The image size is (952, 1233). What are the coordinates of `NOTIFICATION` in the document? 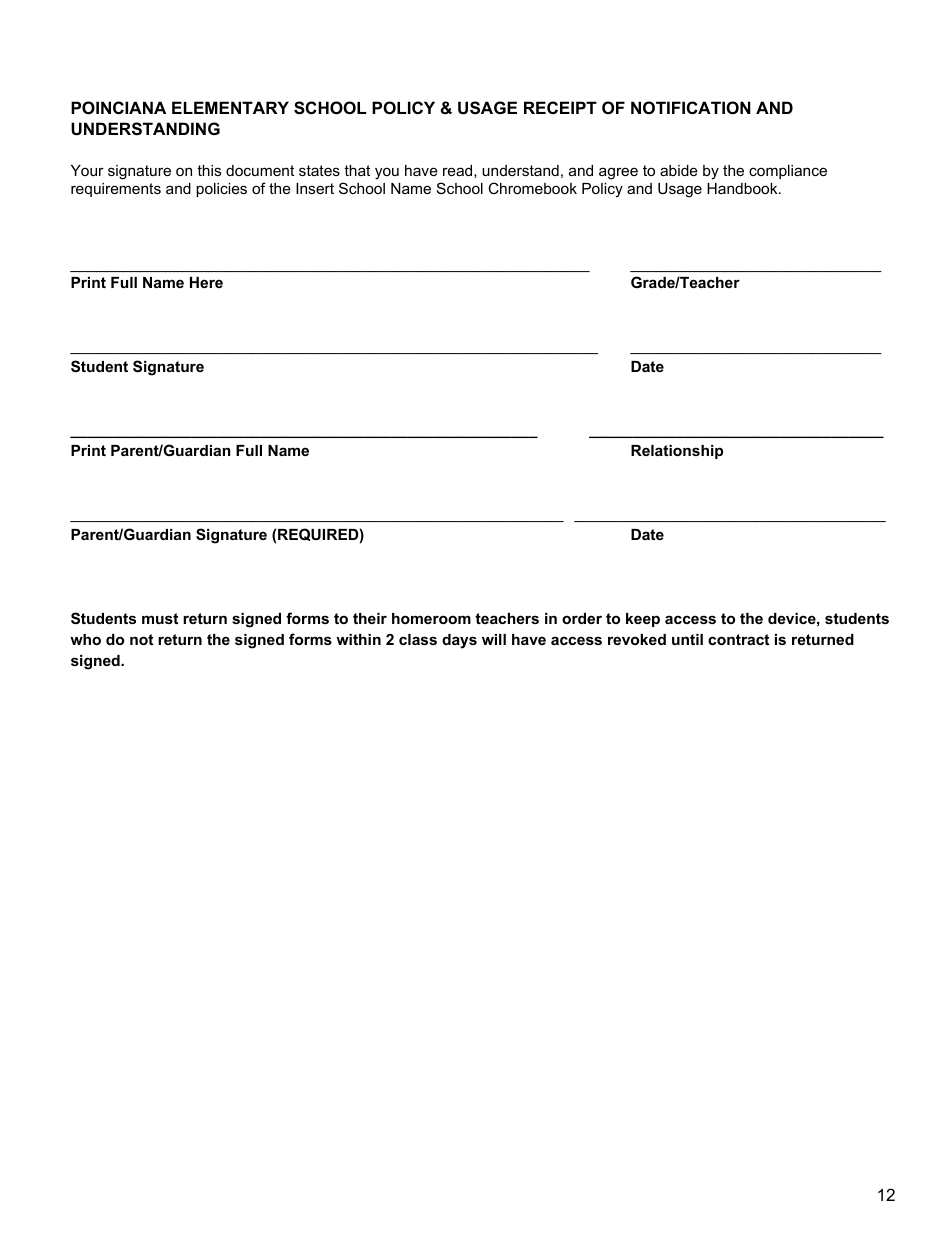 It's located at (691, 107).
